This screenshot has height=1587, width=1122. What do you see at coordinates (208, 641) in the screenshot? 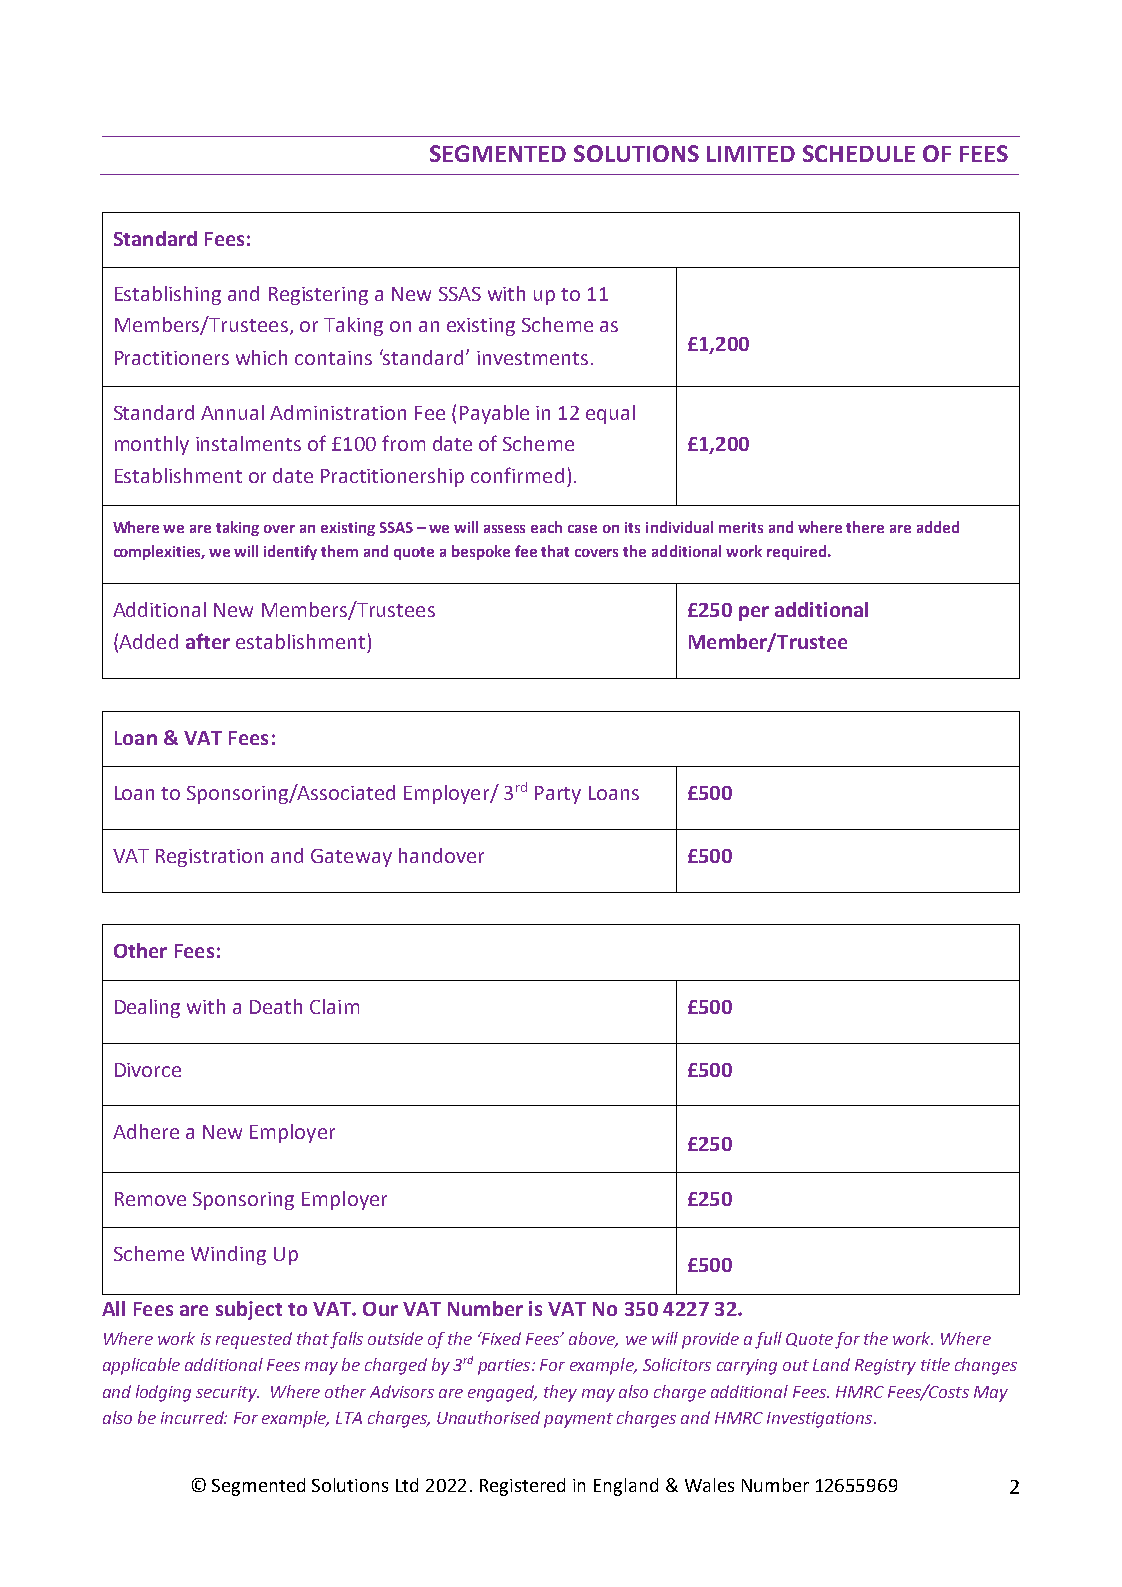
I see `after` at bounding box center [208, 641].
